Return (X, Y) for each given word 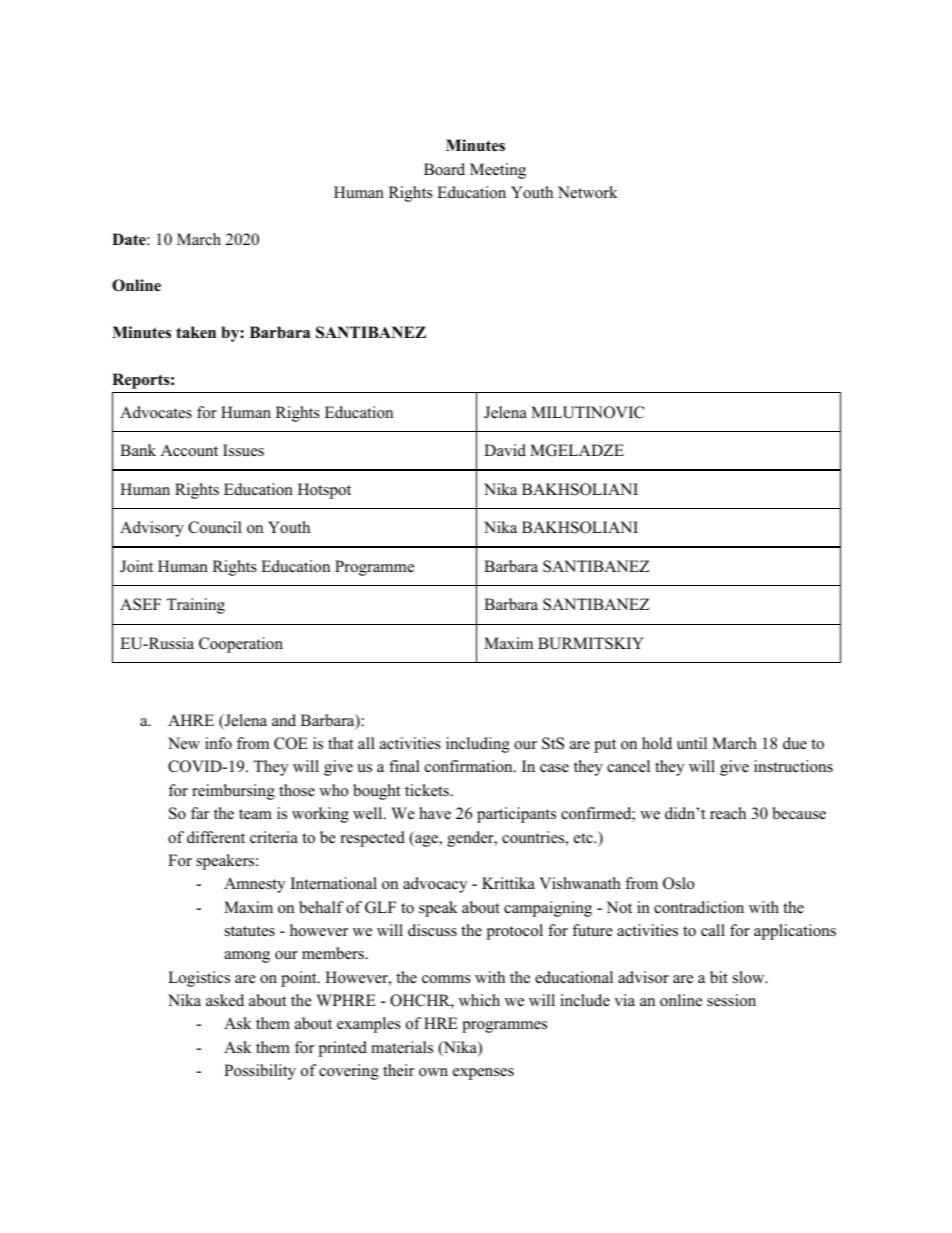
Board (444, 169)
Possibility (260, 1072)
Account (189, 450)
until (692, 743)
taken (196, 332)
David (505, 450)
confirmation (470, 766)
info (218, 743)
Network (588, 192)
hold (657, 743)
